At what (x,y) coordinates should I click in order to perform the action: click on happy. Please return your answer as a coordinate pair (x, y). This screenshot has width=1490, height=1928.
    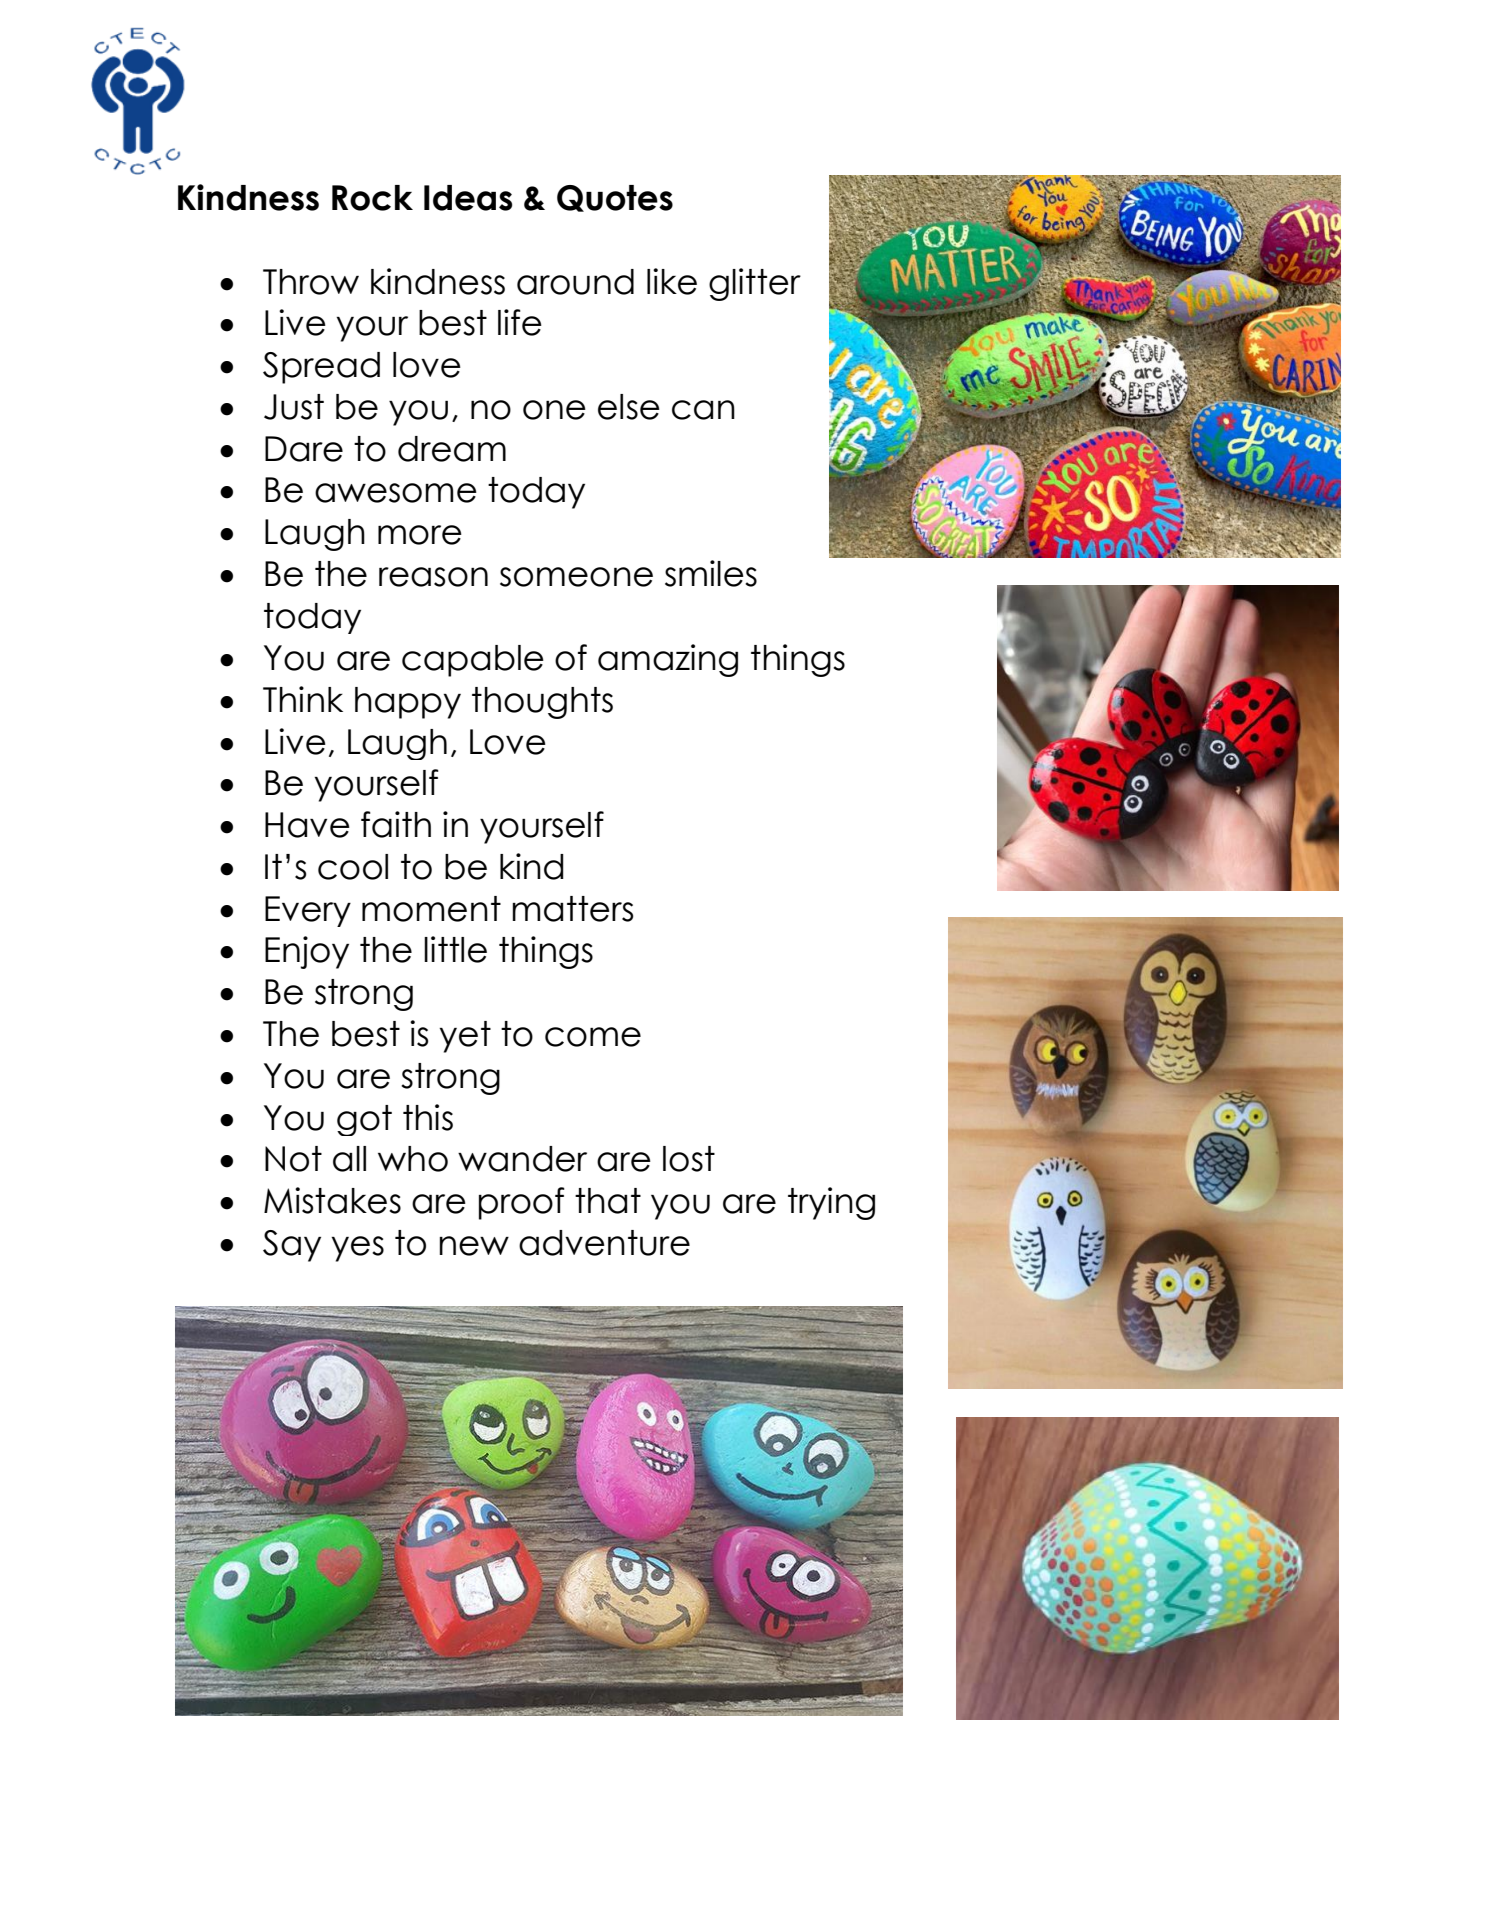
    Looking at the image, I should click on (408, 703).
